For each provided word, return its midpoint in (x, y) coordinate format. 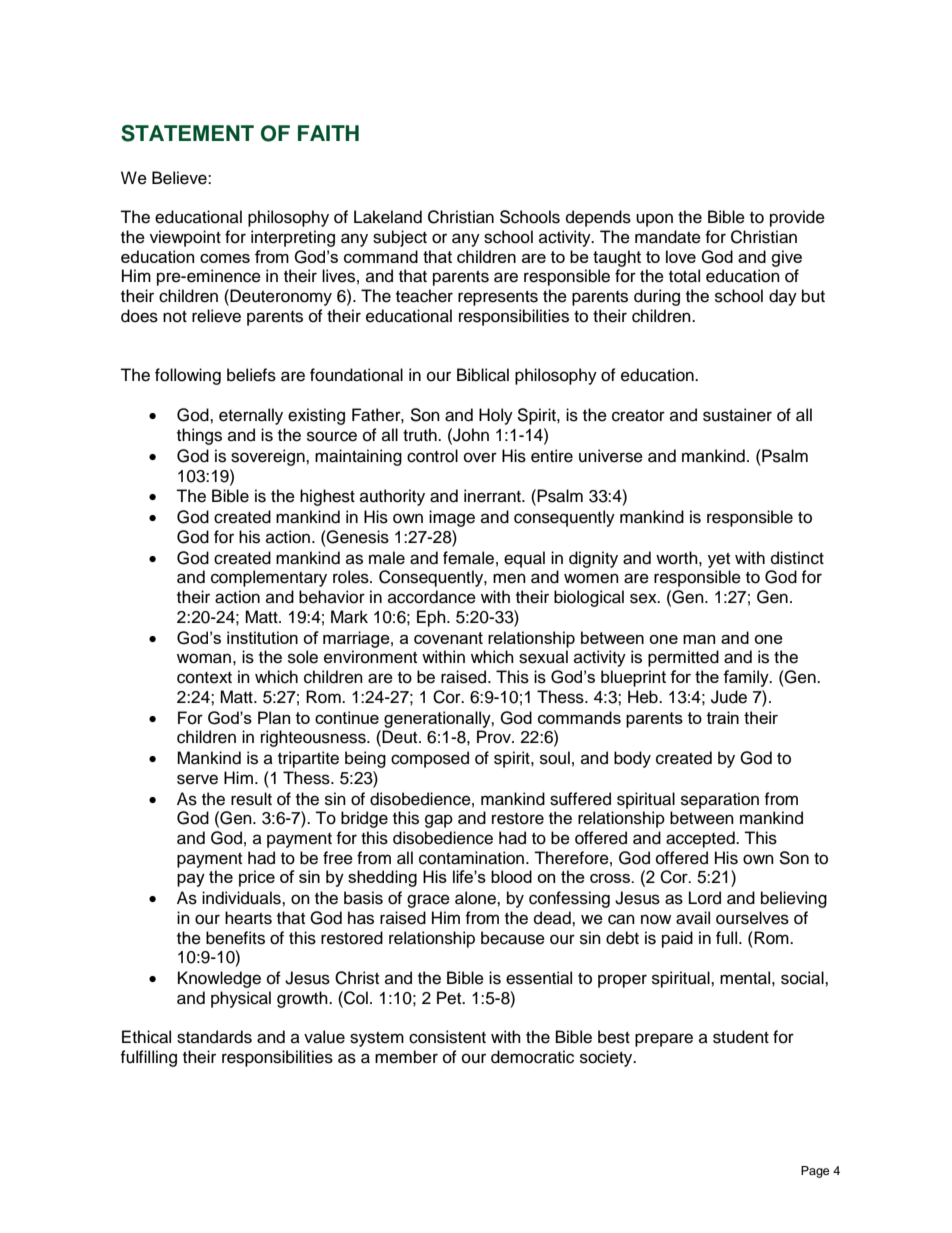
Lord (705, 898)
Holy (496, 416)
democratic (532, 1057)
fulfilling (148, 1058)
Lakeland (388, 217)
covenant (448, 638)
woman (204, 658)
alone (476, 898)
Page (815, 1172)
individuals (242, 898)
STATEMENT (187, 133)
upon (654, 220)
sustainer (737, 415)
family (747, 678)
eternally (251, 416)
